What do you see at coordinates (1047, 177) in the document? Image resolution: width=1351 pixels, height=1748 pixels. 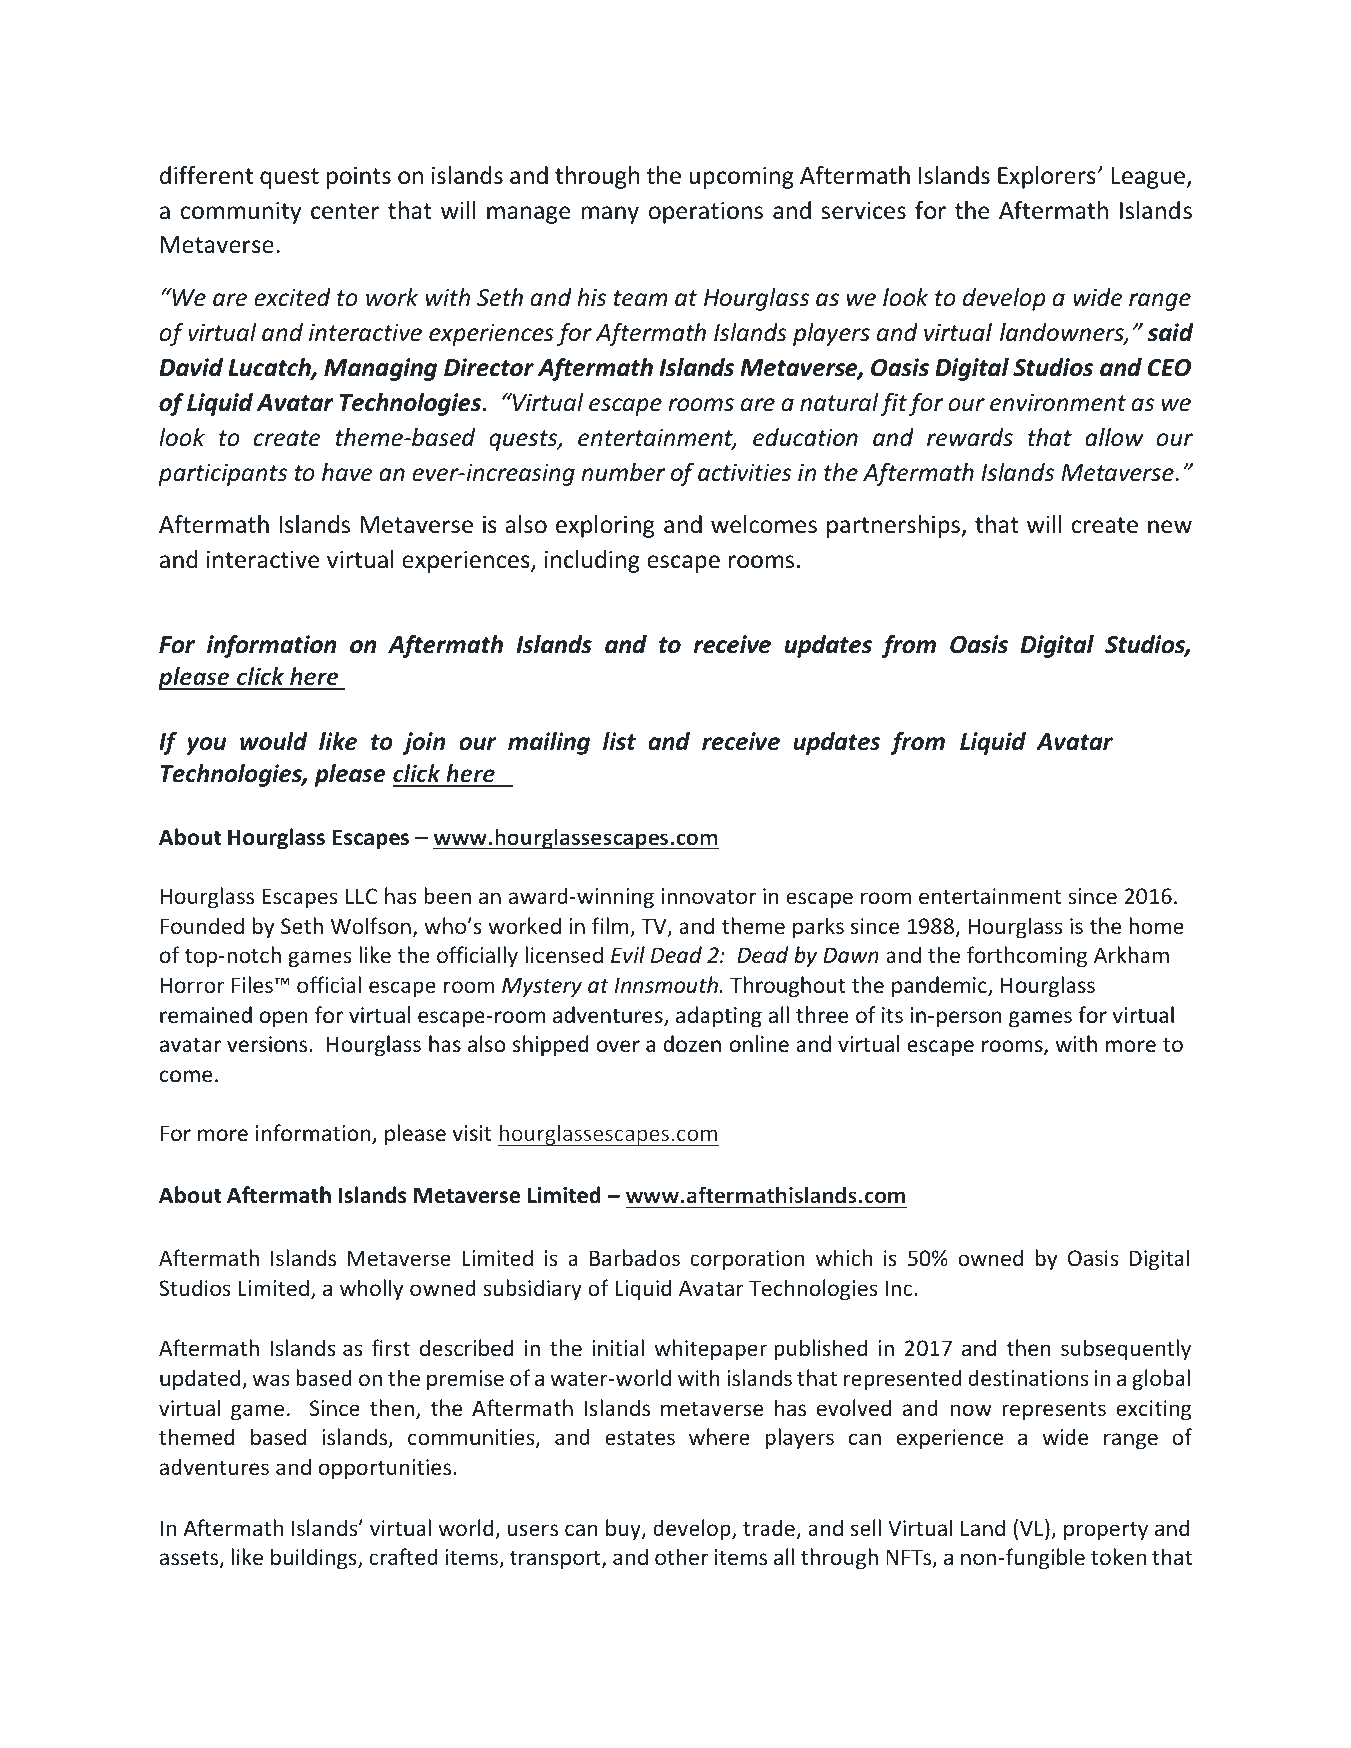 I see `Explorers` at bounding box center [1047, 177].
